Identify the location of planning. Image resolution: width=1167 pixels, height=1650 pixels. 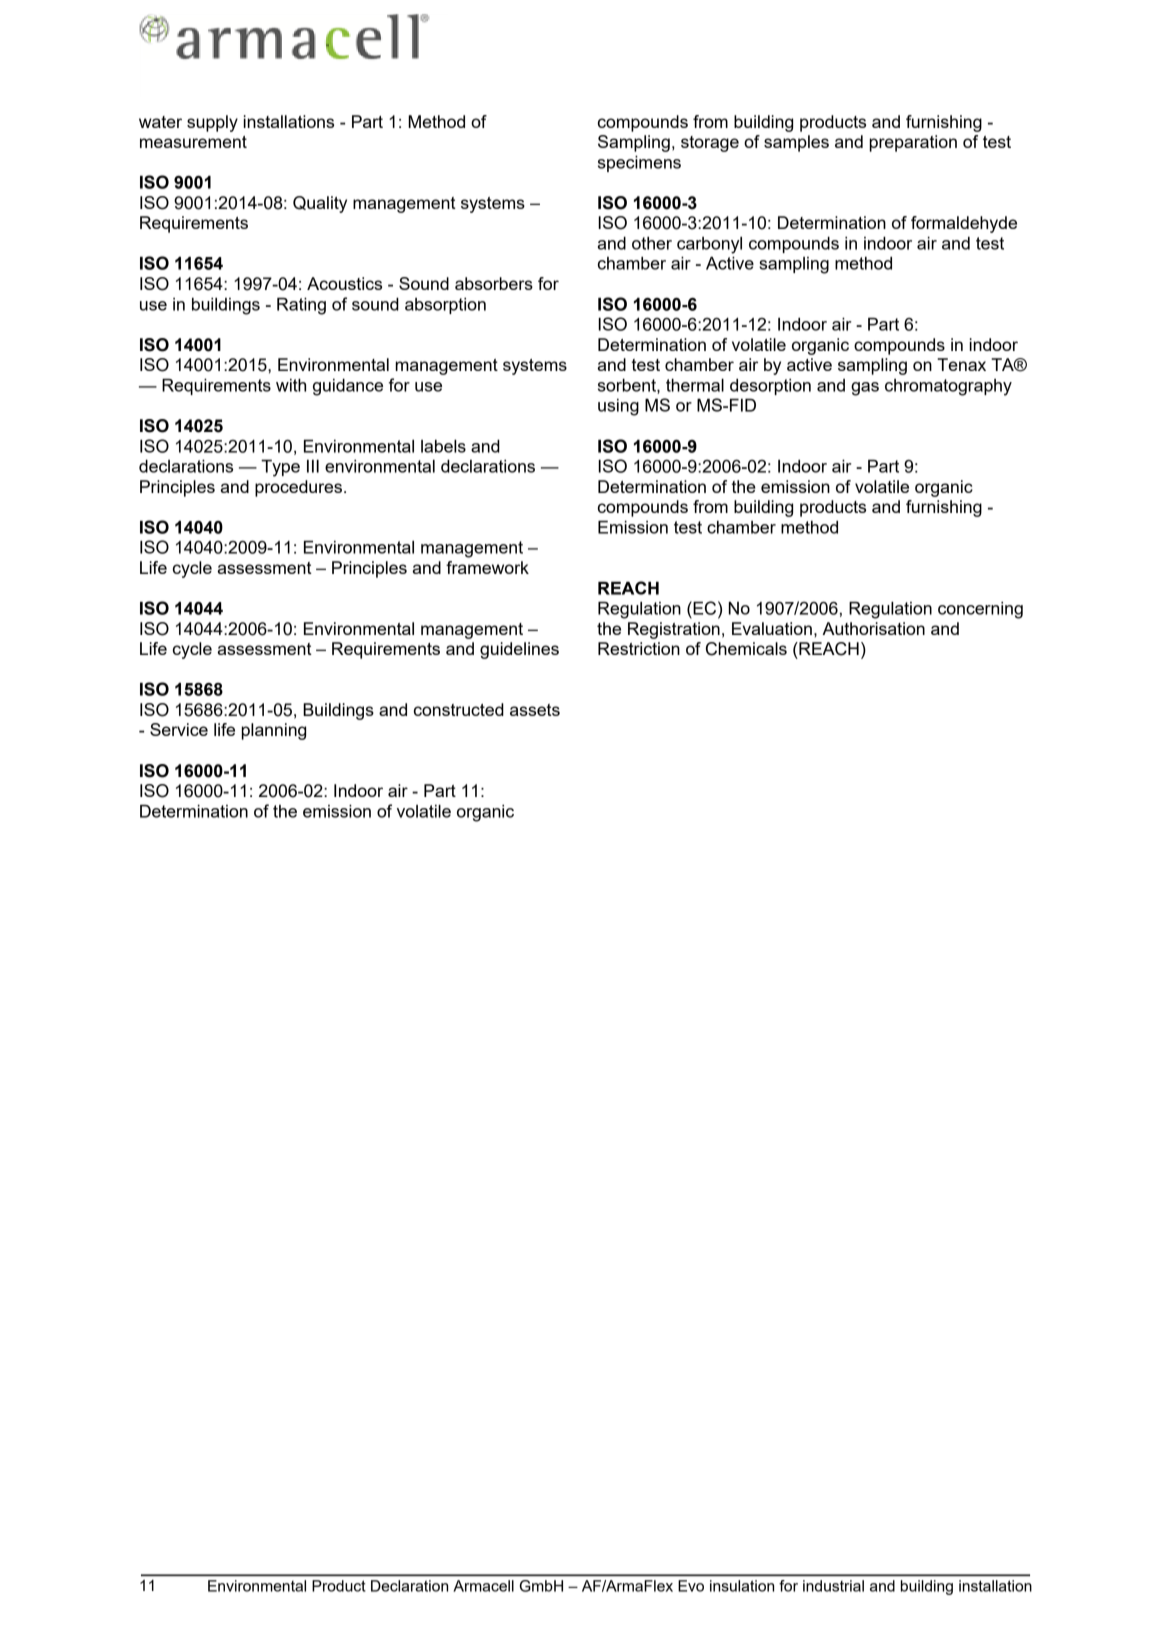
(274, 731).
